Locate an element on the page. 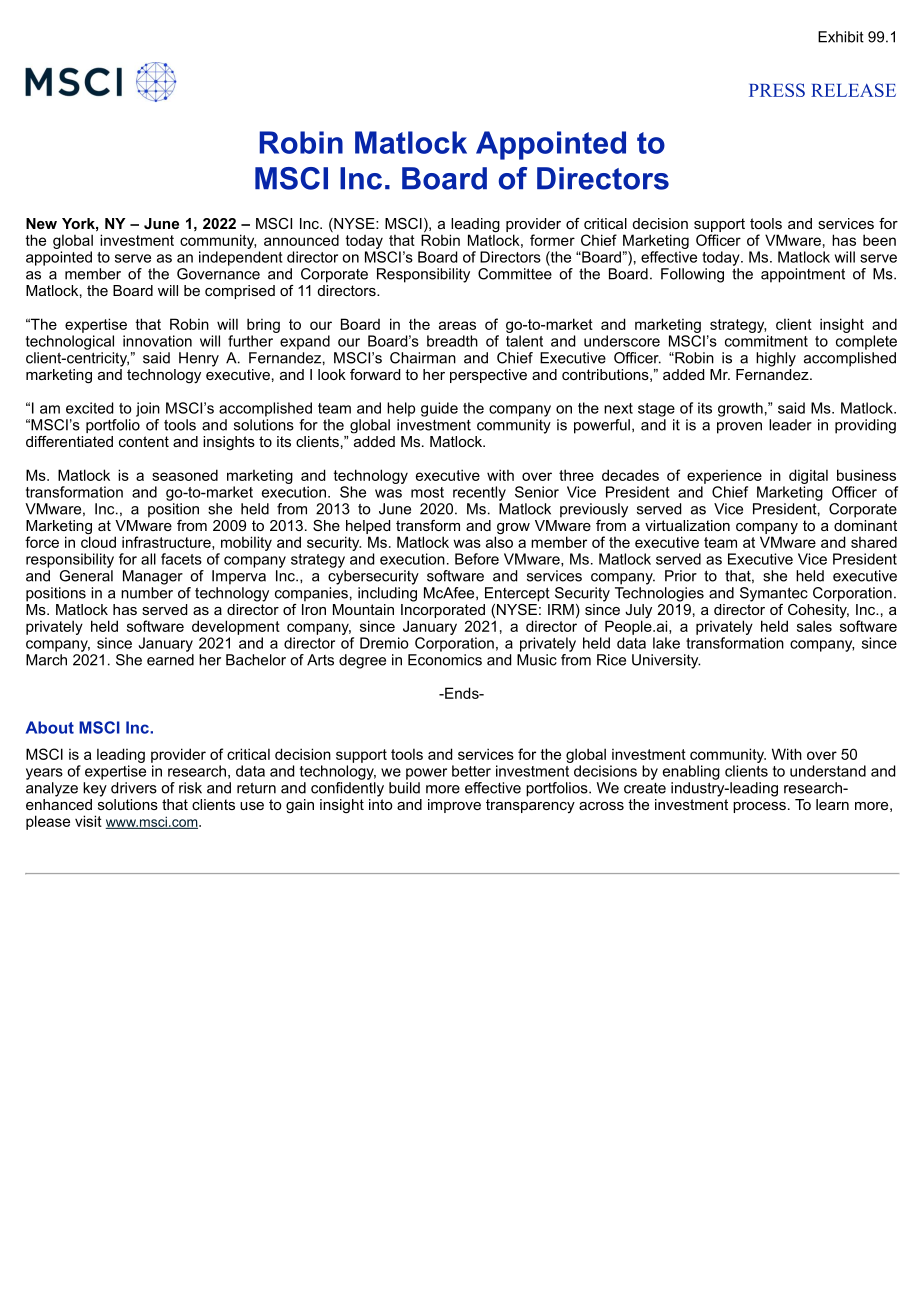 The height and width of the document is (1308, 924). PRESS is located at coordinates (777, 90).
